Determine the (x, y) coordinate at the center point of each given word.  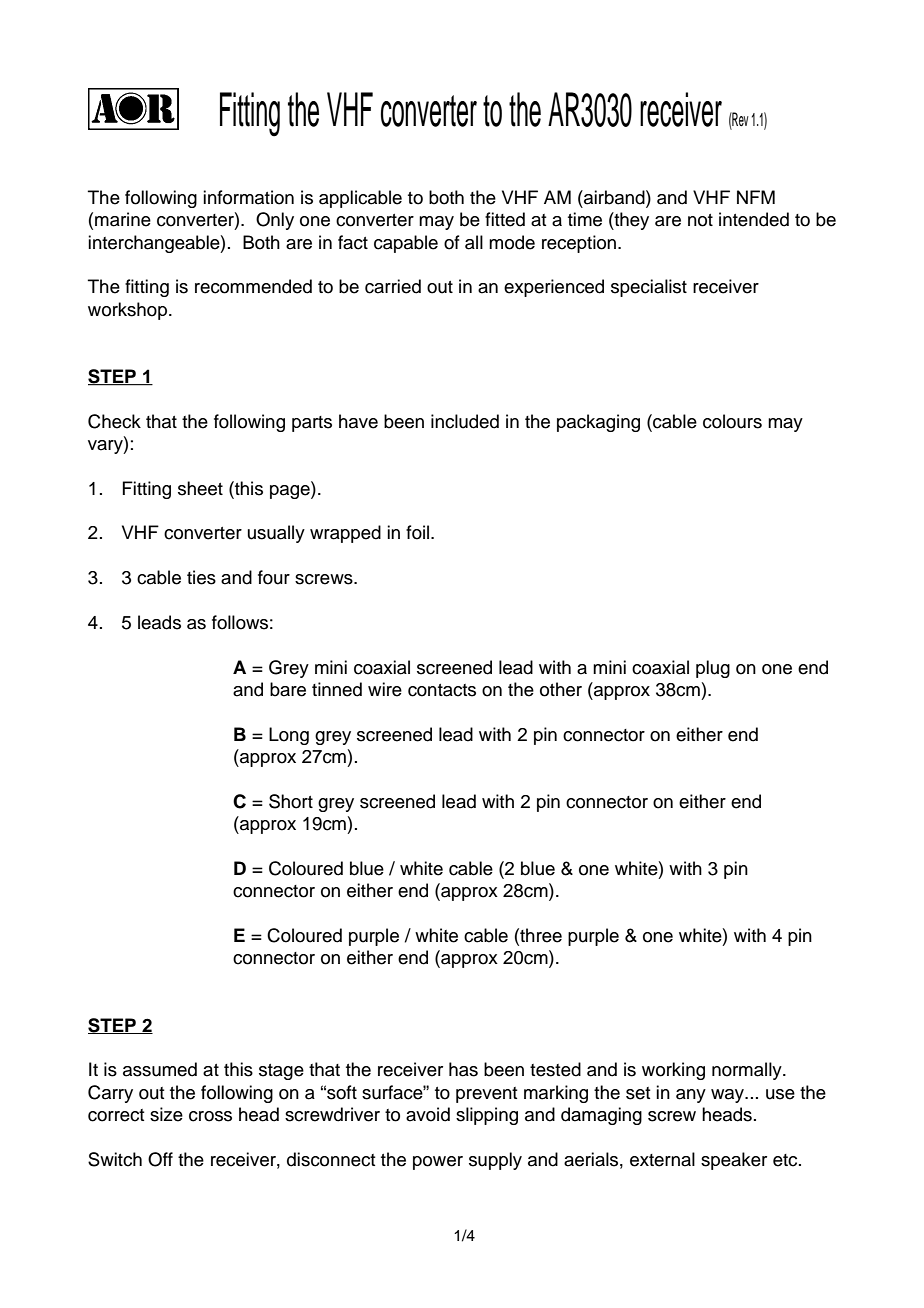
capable (406, 244)
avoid (428, 1114)
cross (210, 1116)
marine (123, 219)
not (700, 220)
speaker (734, 1161)
